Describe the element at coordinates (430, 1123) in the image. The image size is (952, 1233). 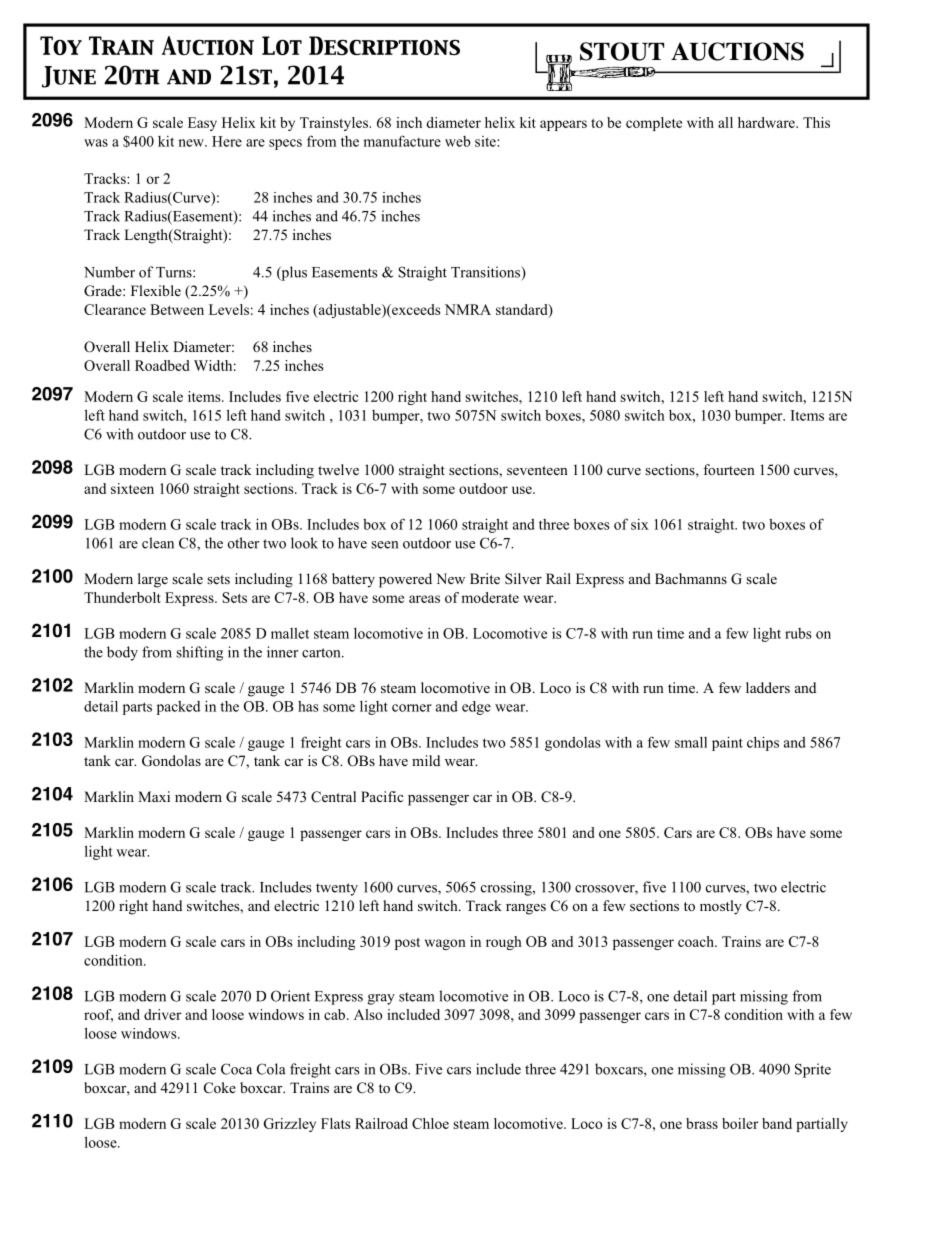
I see `Chloe` at that location.
